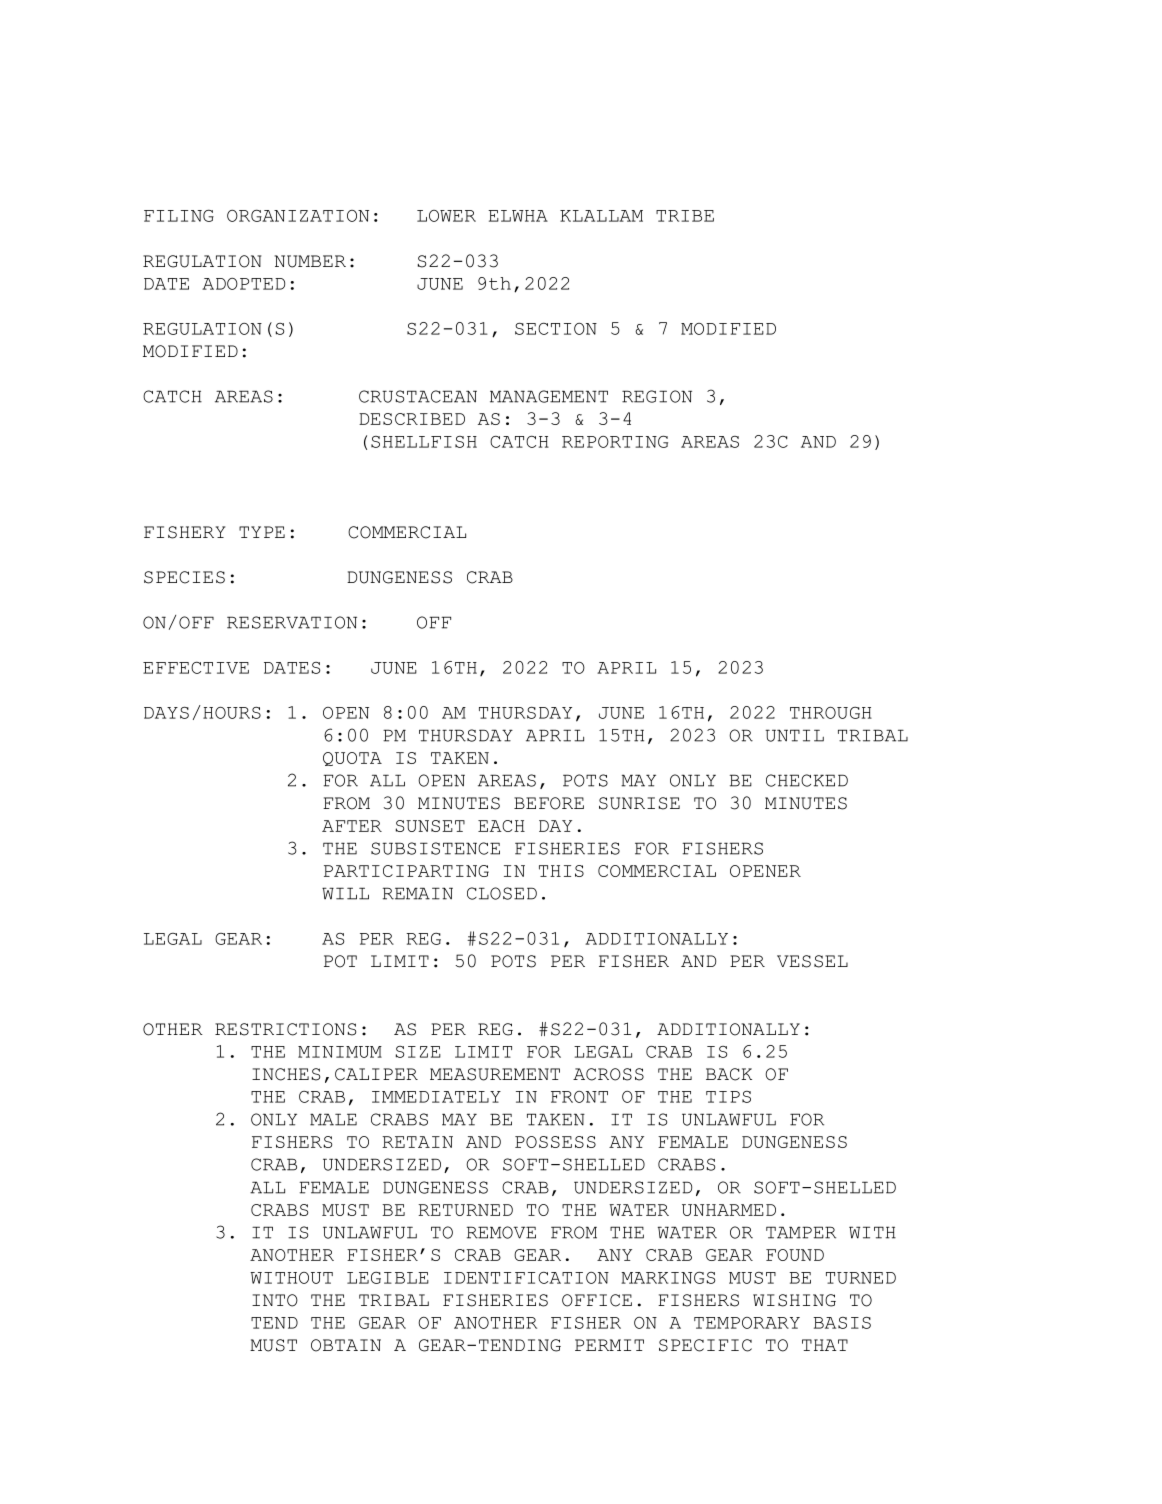 The image size is (1162, 1504). I want to click on CHECKED, so click(807, 780).
